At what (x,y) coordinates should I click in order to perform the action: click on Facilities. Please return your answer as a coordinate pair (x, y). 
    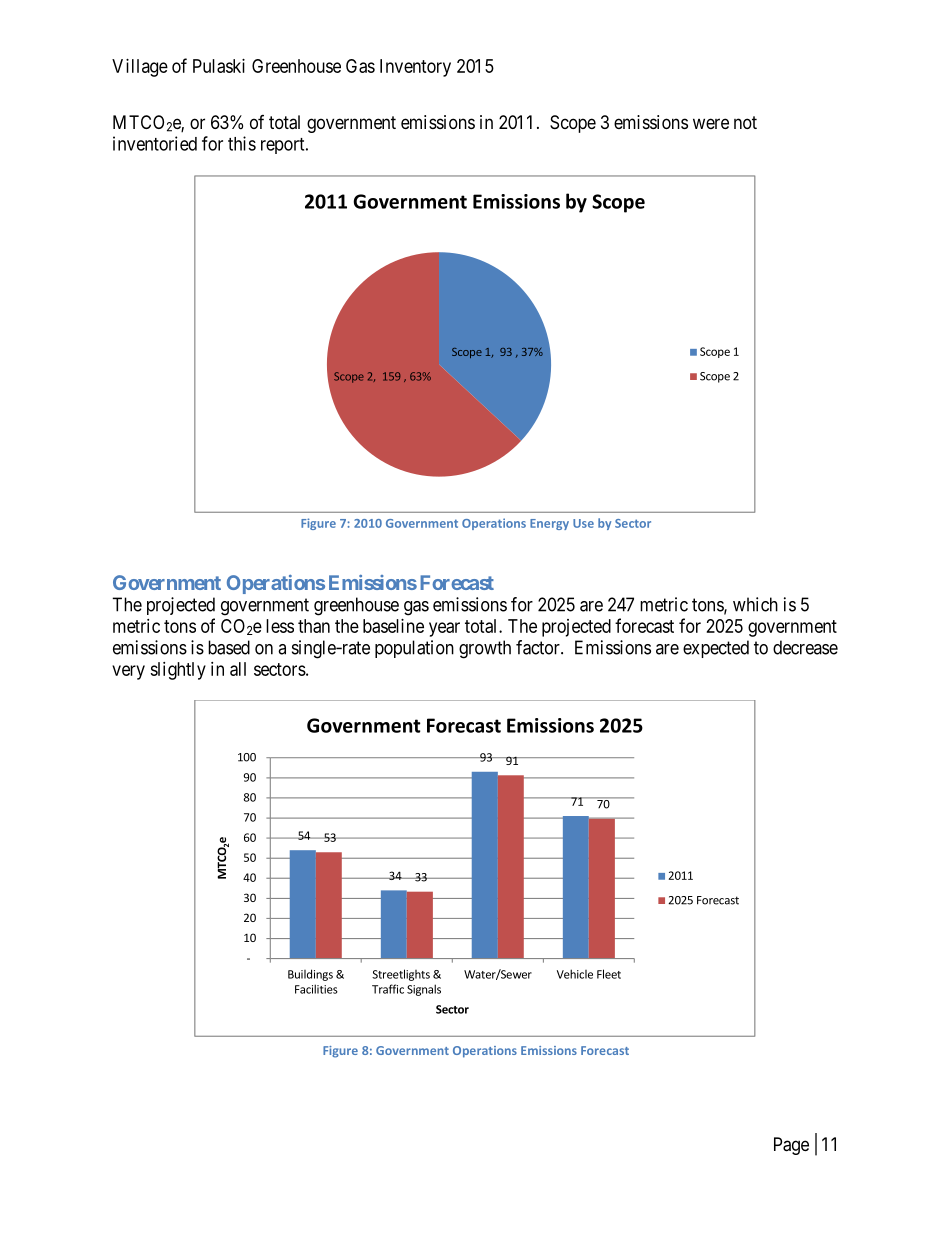
    Looking at the image, I should click on (316, 989).
